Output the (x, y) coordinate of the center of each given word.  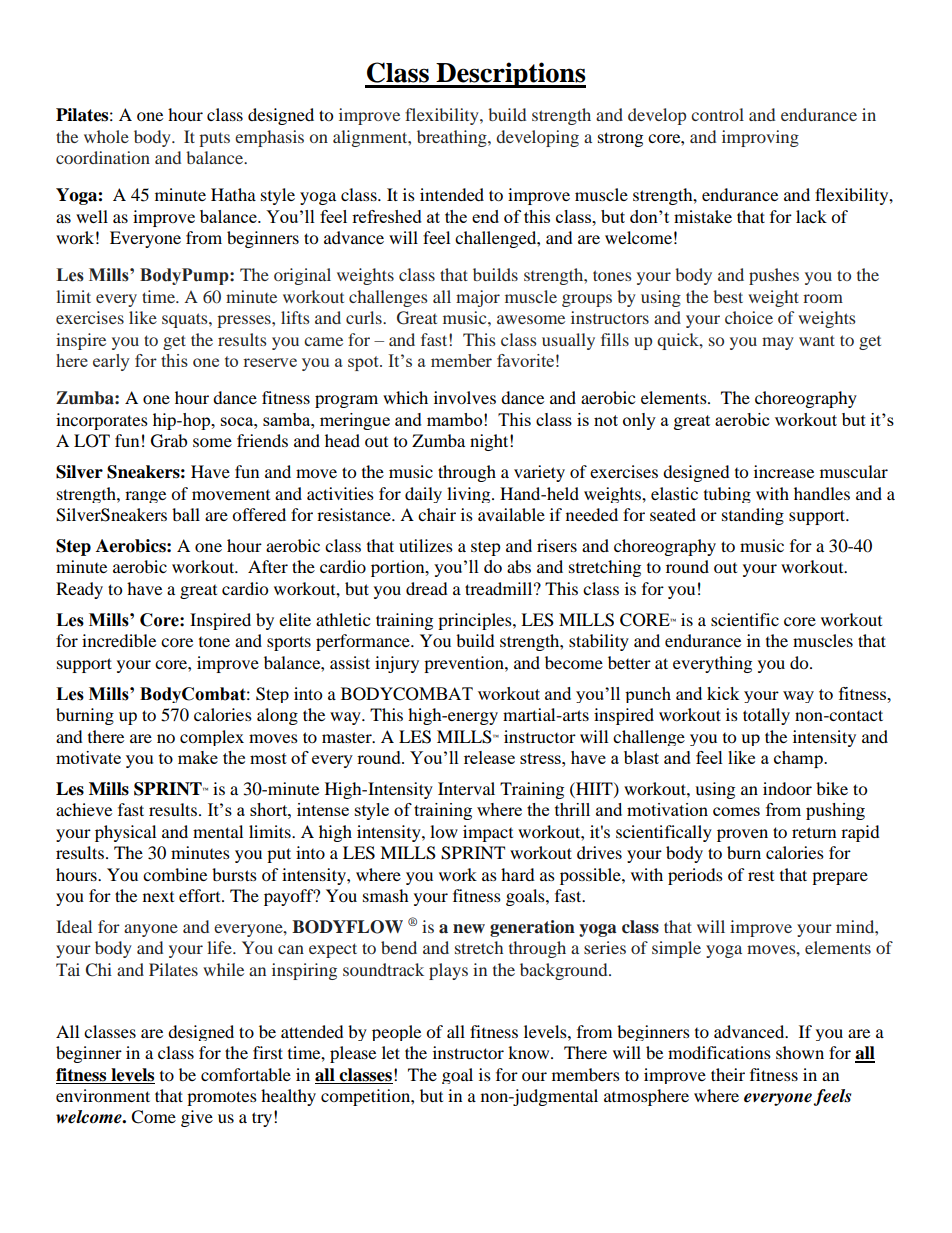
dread (427, 588)
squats (186, 320)
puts (214, 139)
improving (760, 138)
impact (488, 833)
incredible (119, 640)
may (778, 343)
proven (742, 835)
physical (125, 833)
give (197, 1118)
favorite (525, 360)
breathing (453, 138)
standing (753, 516)
